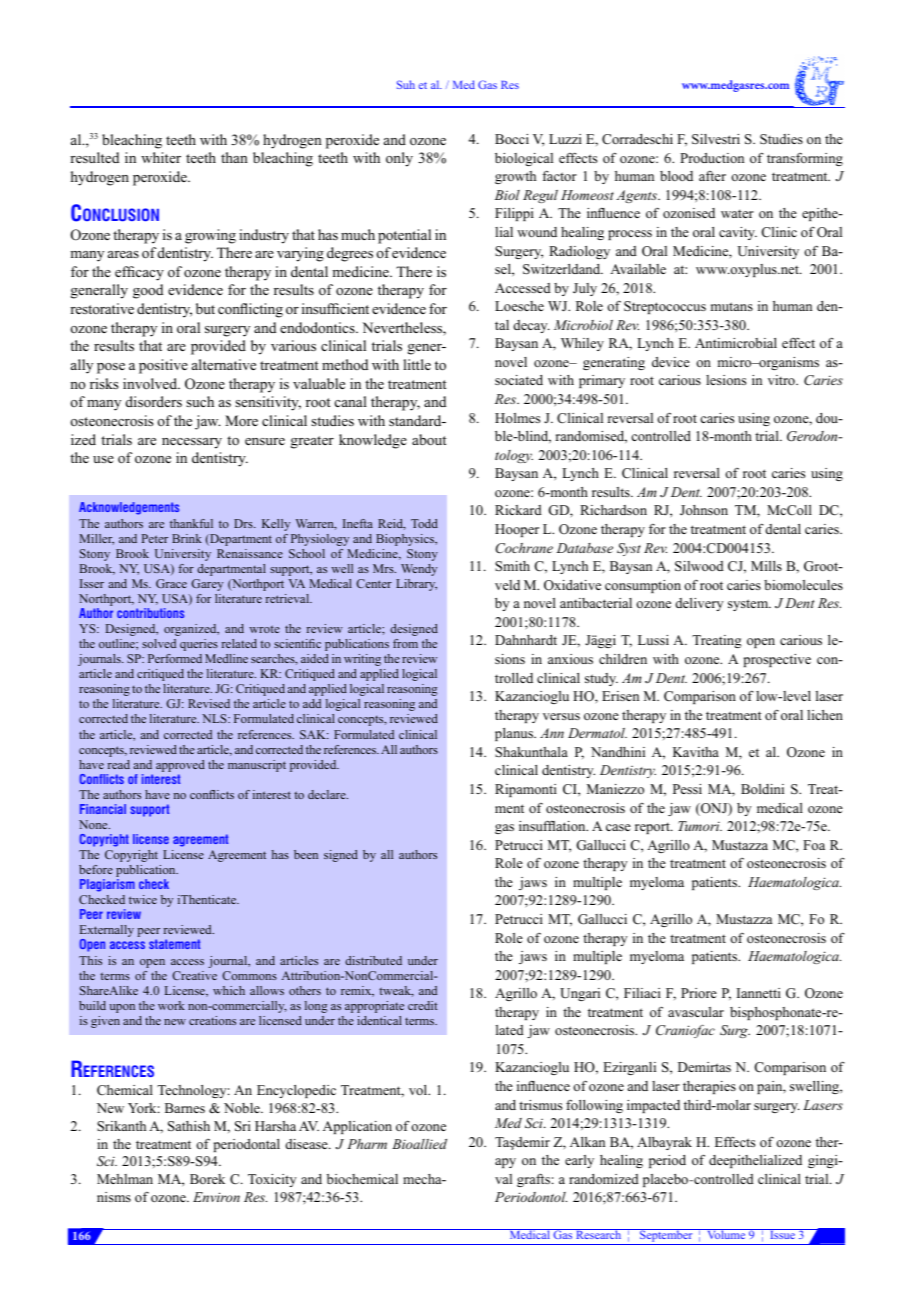 This screenshot has height=1308, width=924. What do you see at coordinates (216, 1197) in the screenshot?
I see `Environ` at bounding box center [216, 1197].
